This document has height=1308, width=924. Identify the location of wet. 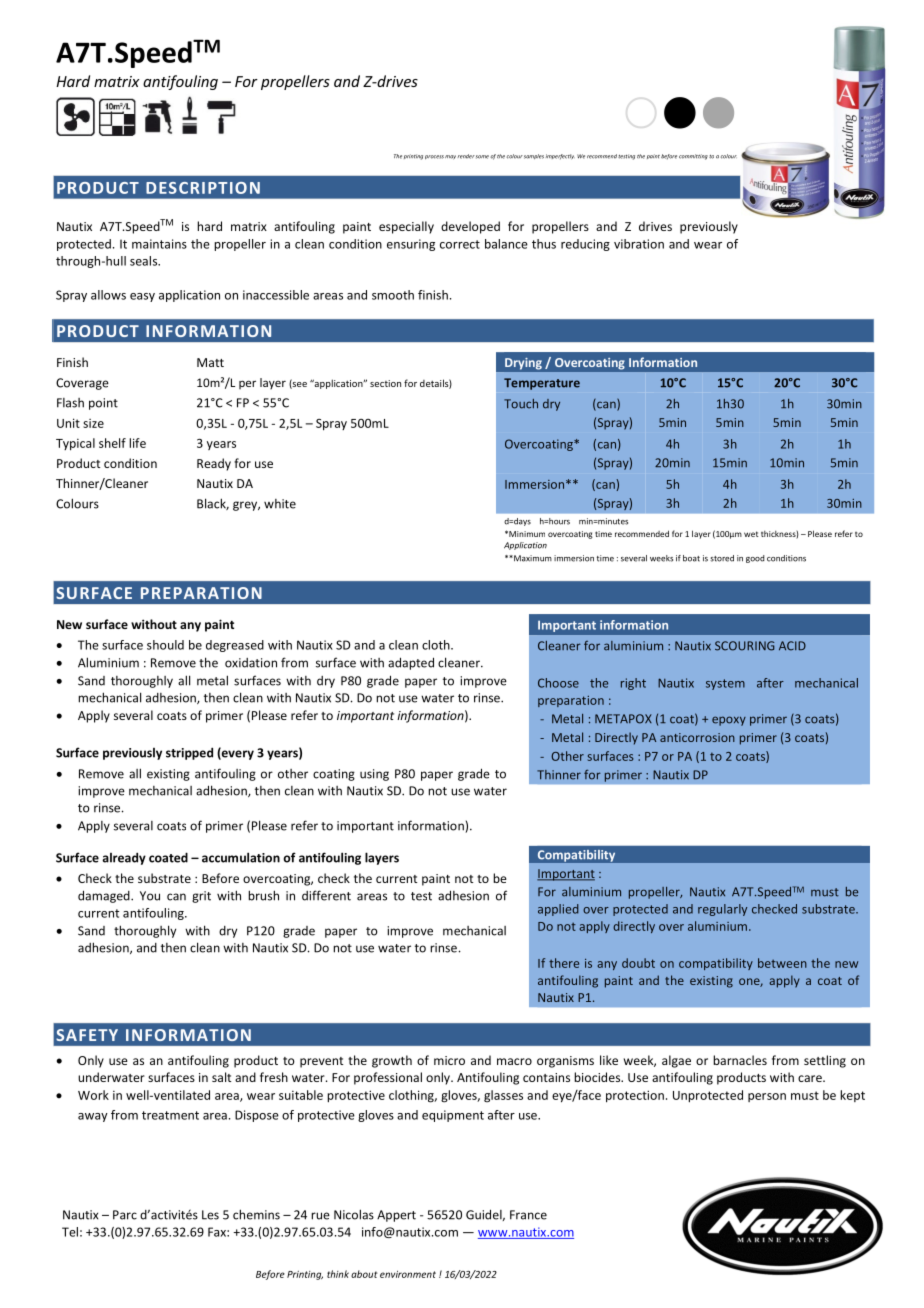
(751, 534).
